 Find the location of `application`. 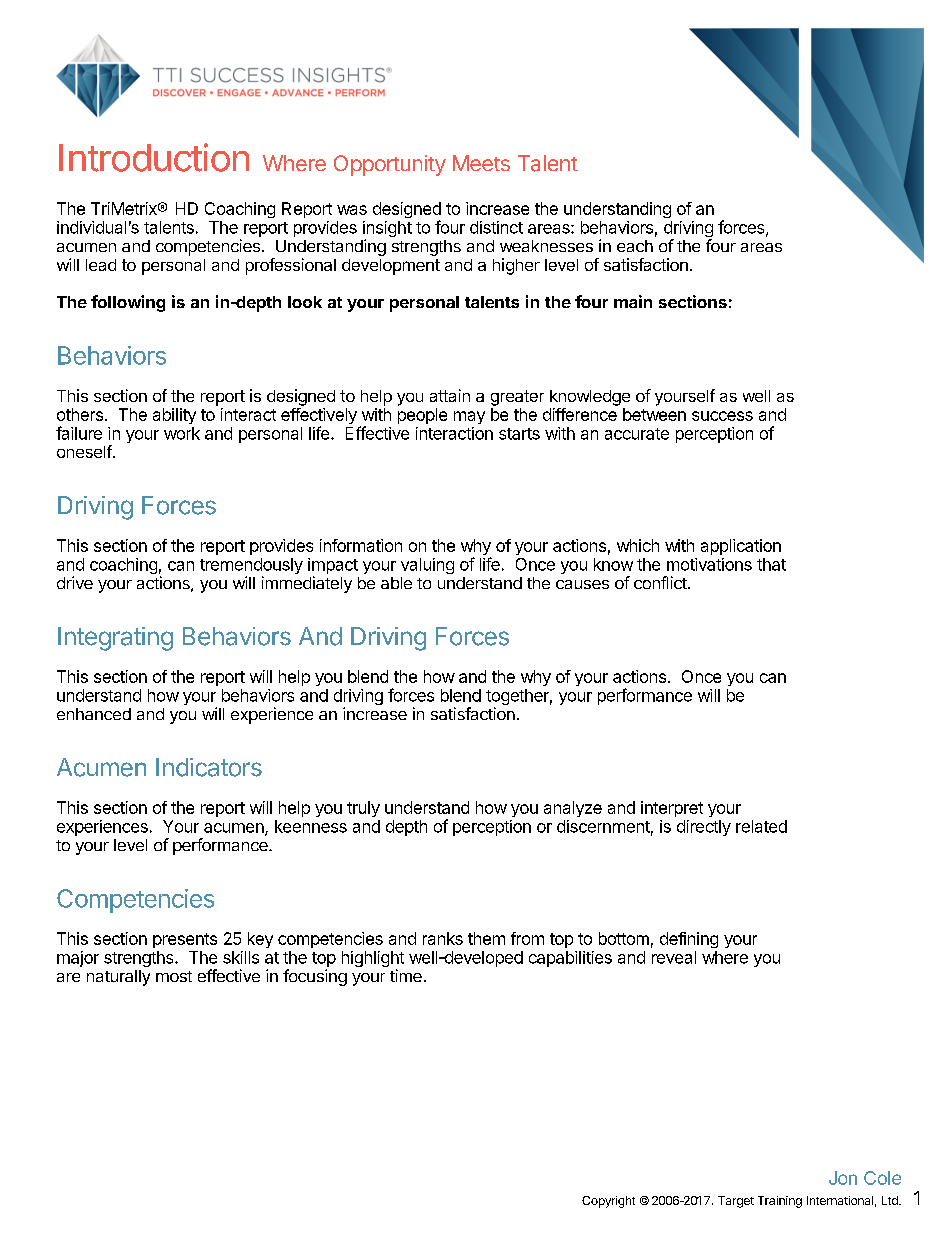

application is located at coordinates (741, 547).
